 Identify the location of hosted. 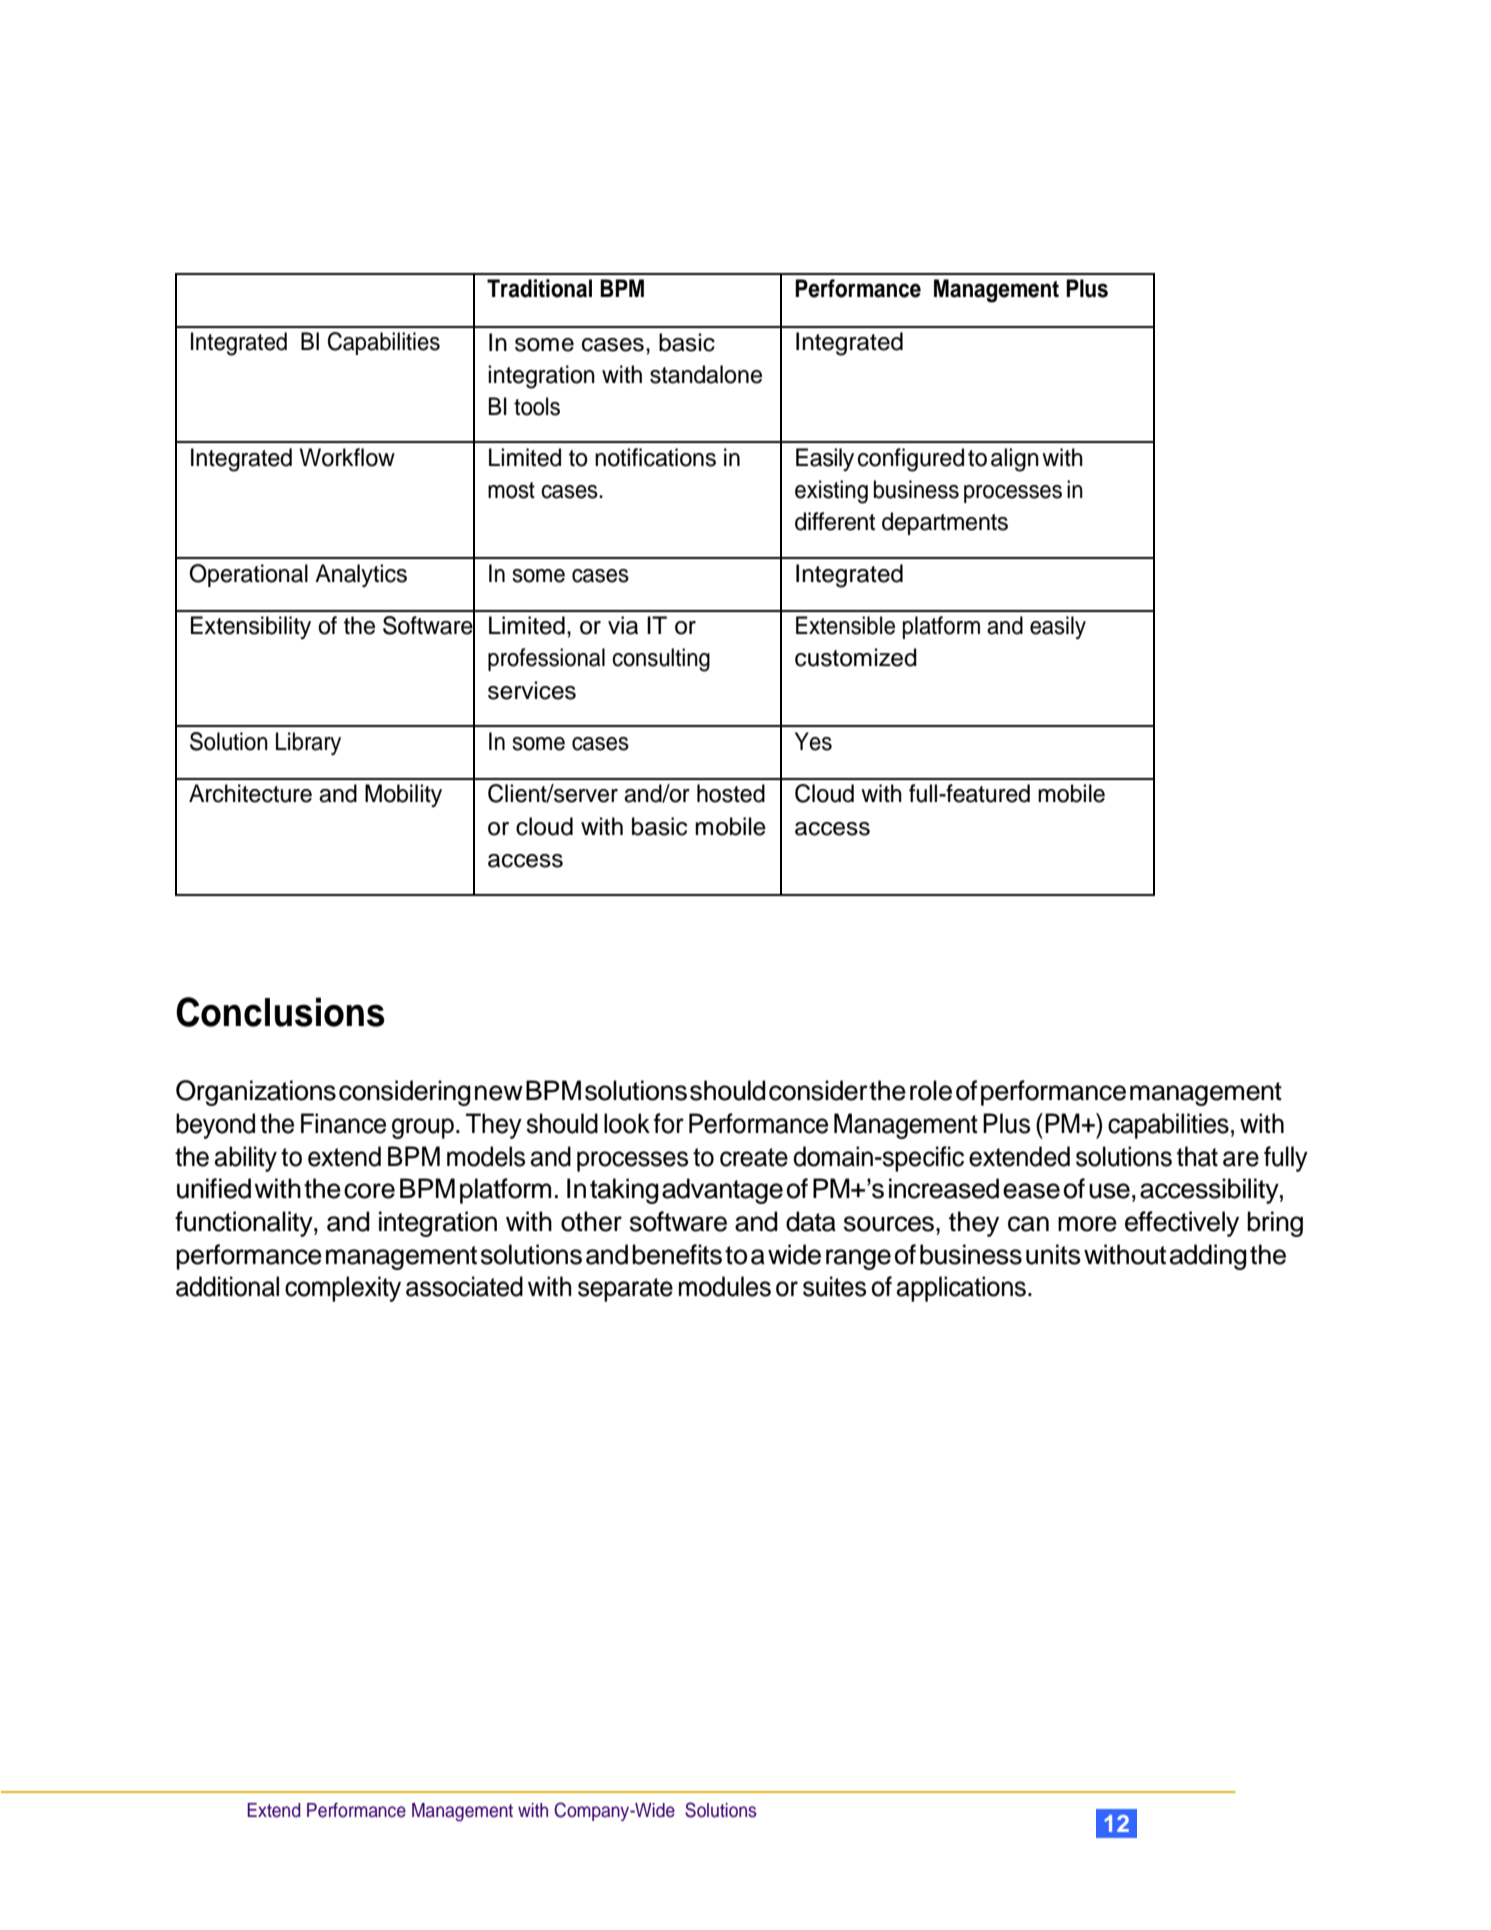
(731, 793).
